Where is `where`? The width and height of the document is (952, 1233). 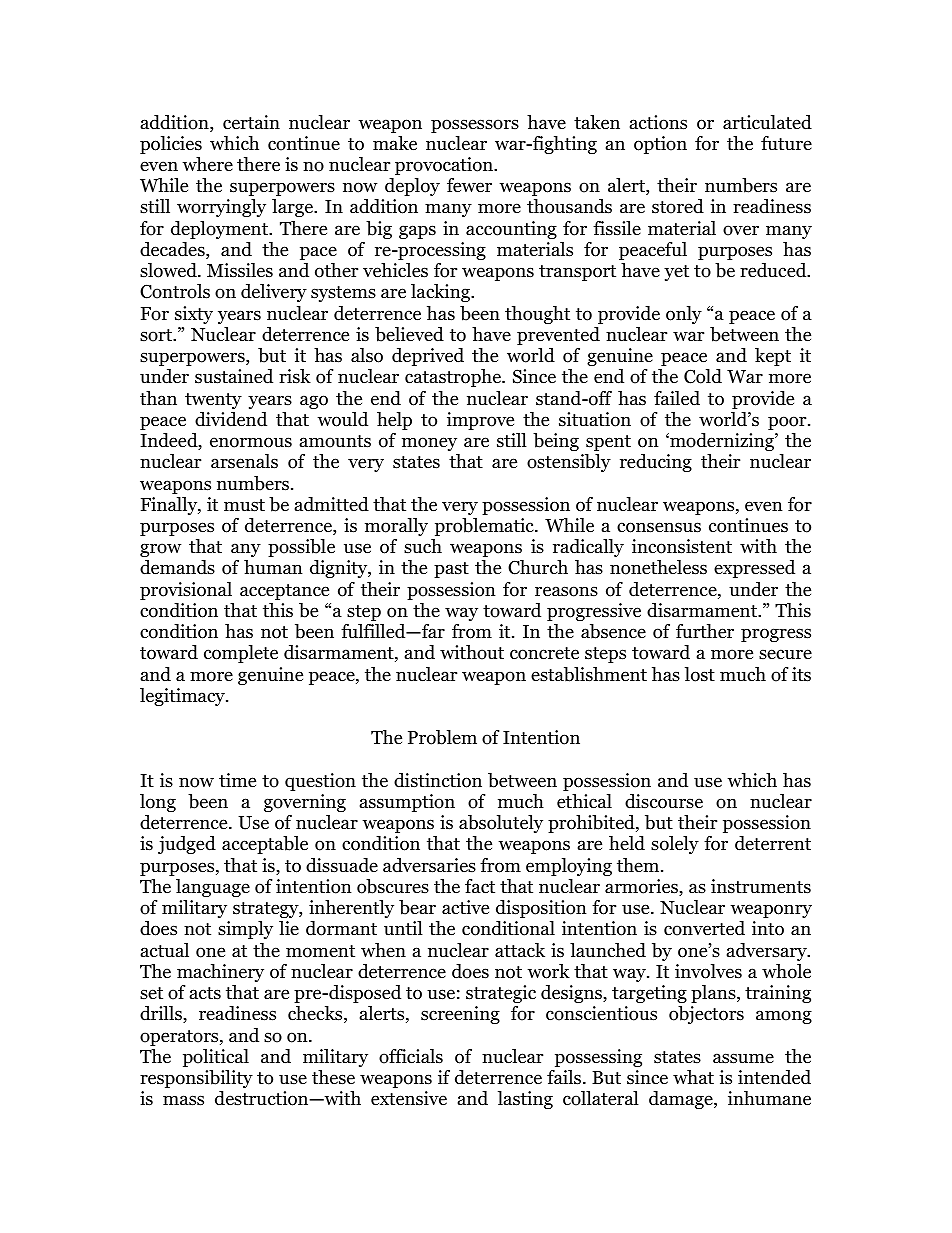
where is located at coordinates (207, 164).
